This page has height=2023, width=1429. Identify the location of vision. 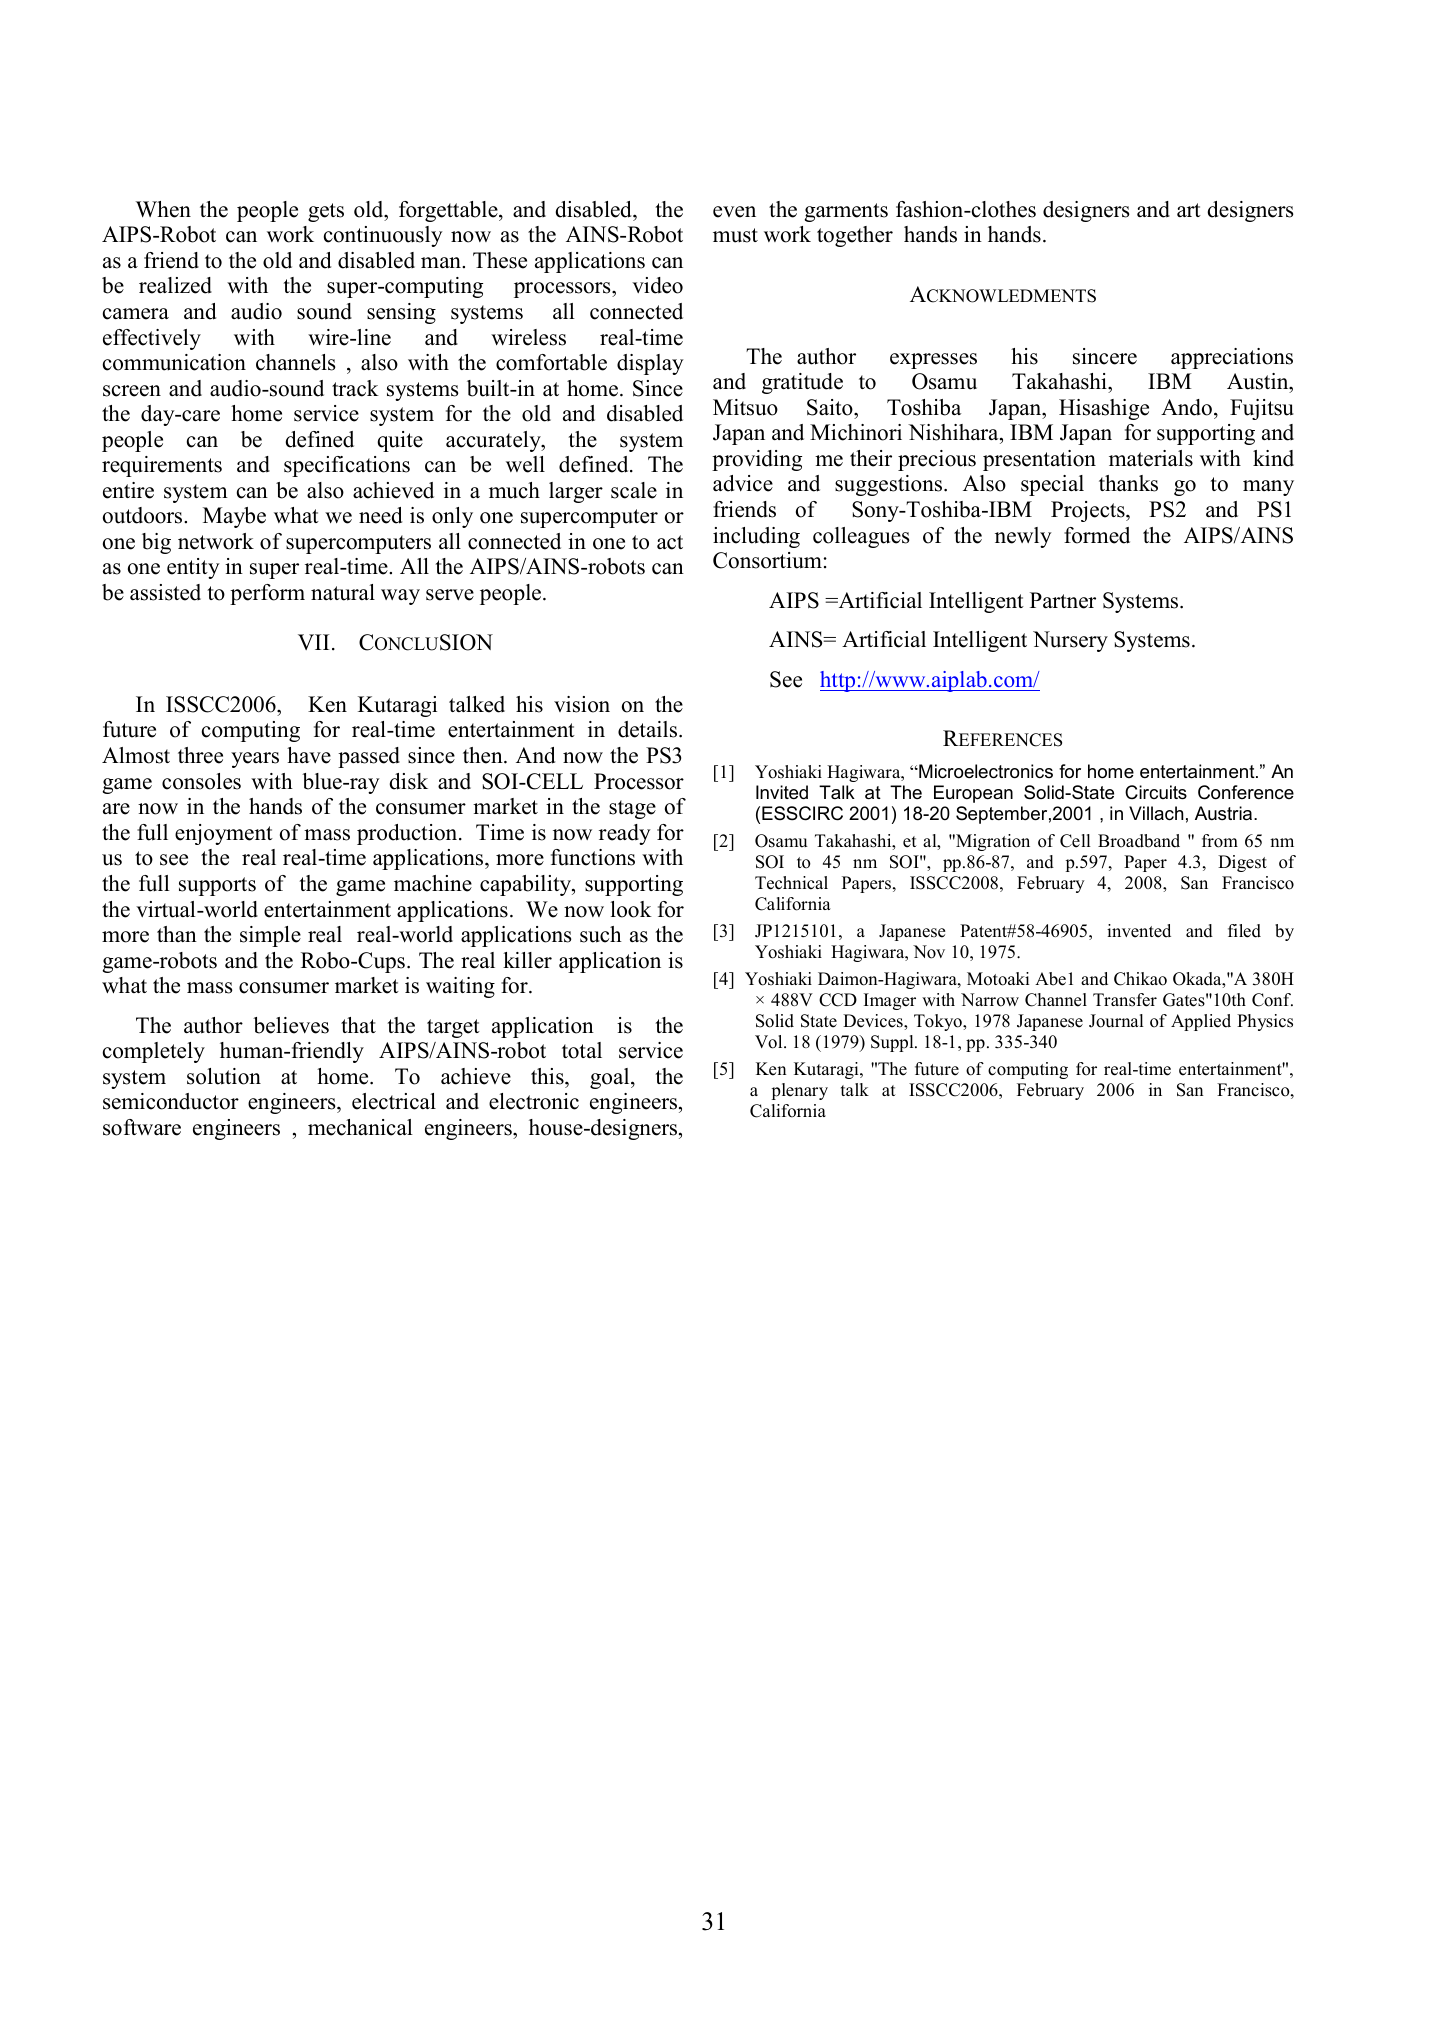
(582, 704).
